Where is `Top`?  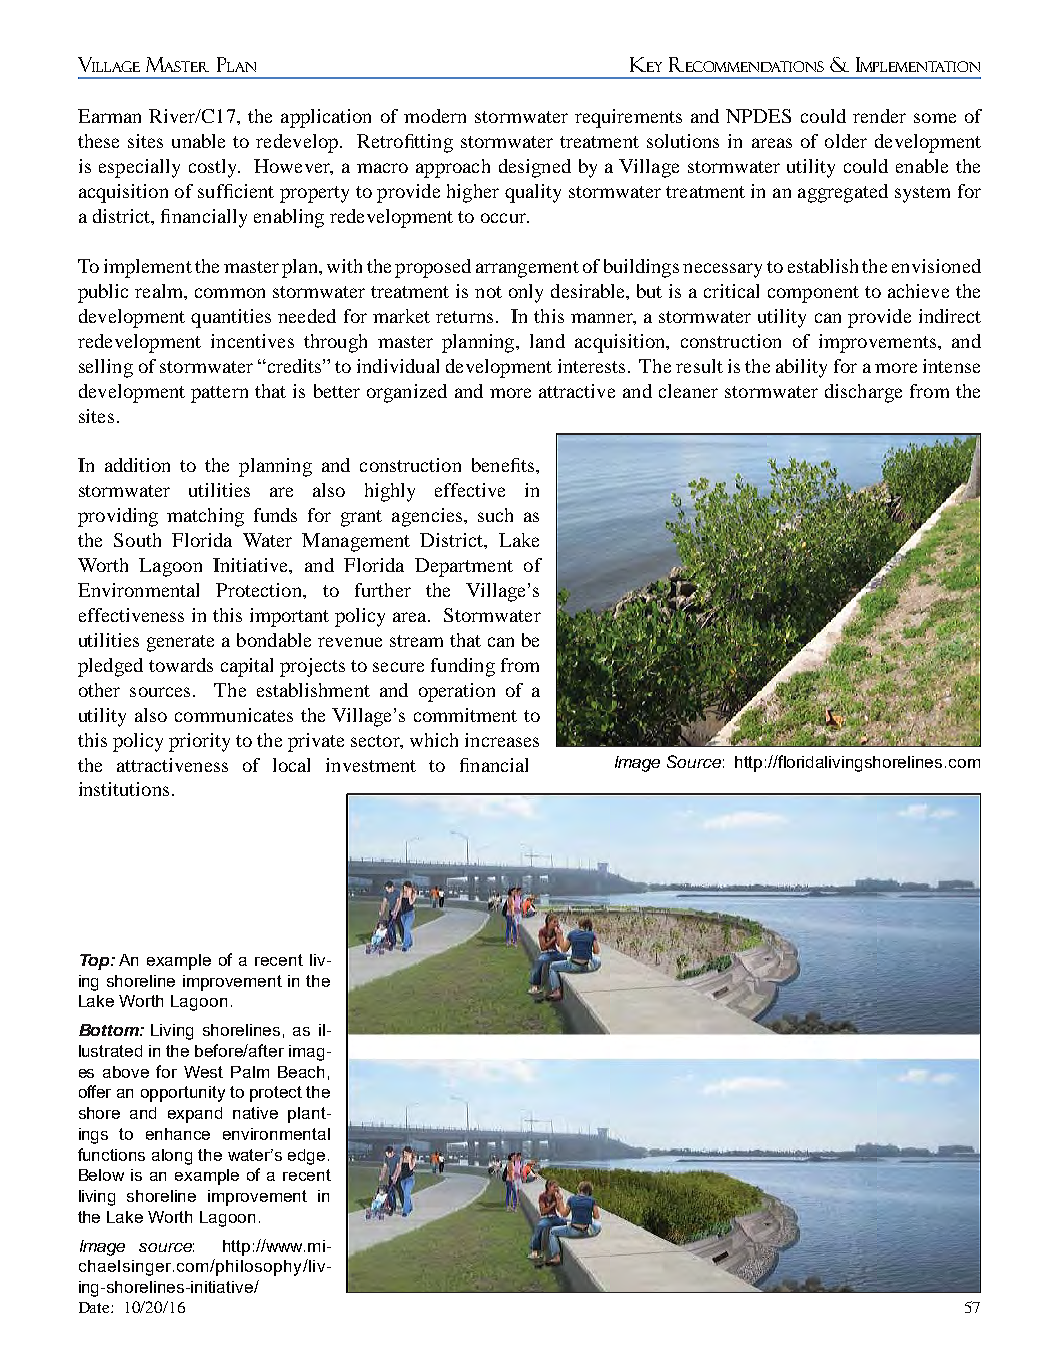
Top is located at coordinates (96, 962).
